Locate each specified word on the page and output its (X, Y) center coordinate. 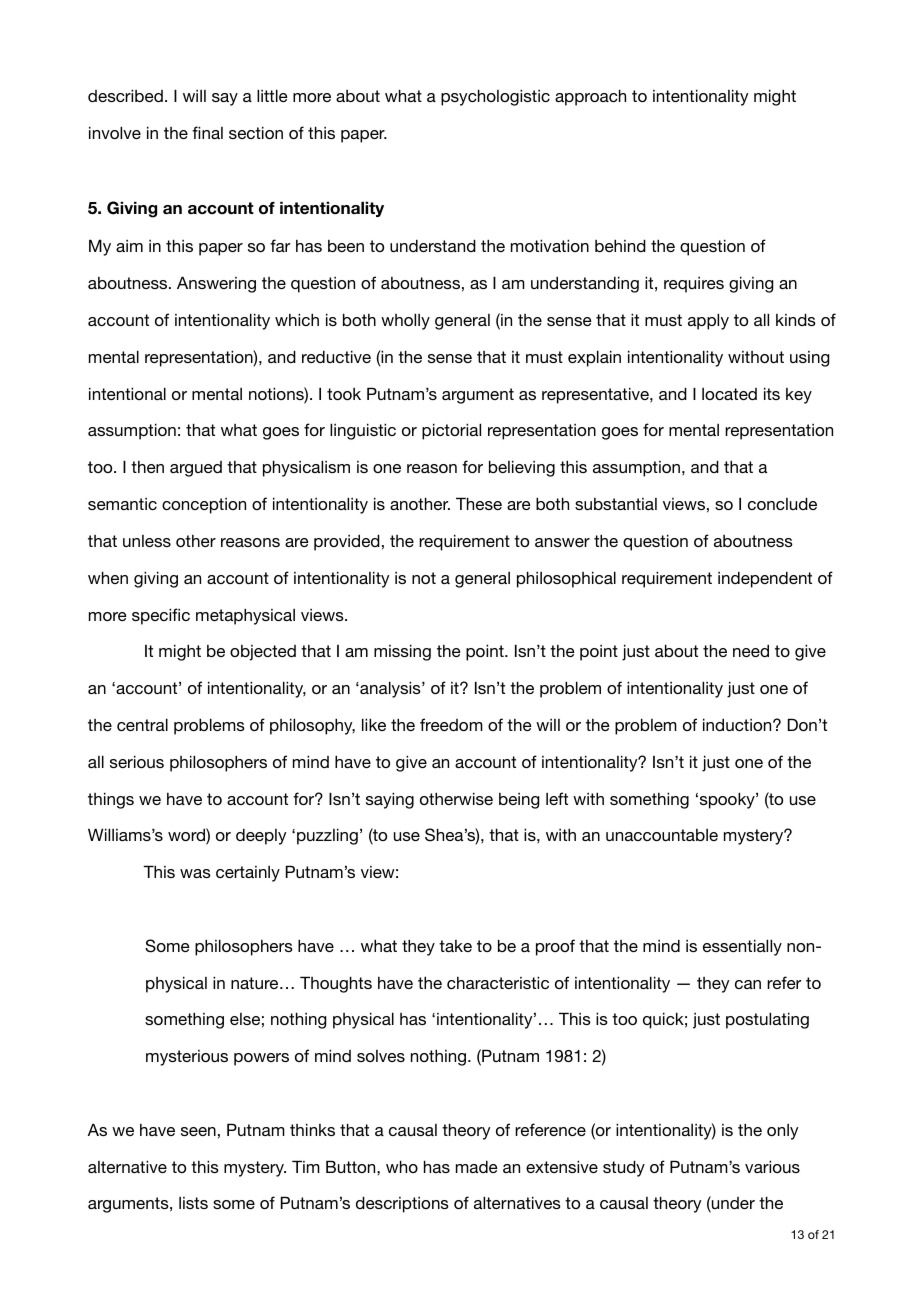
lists (193, 1203)
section (256, 132)
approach (590, 97)
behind (620, 245)
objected (263, 653)
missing (402, 652)
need (751, 650)
